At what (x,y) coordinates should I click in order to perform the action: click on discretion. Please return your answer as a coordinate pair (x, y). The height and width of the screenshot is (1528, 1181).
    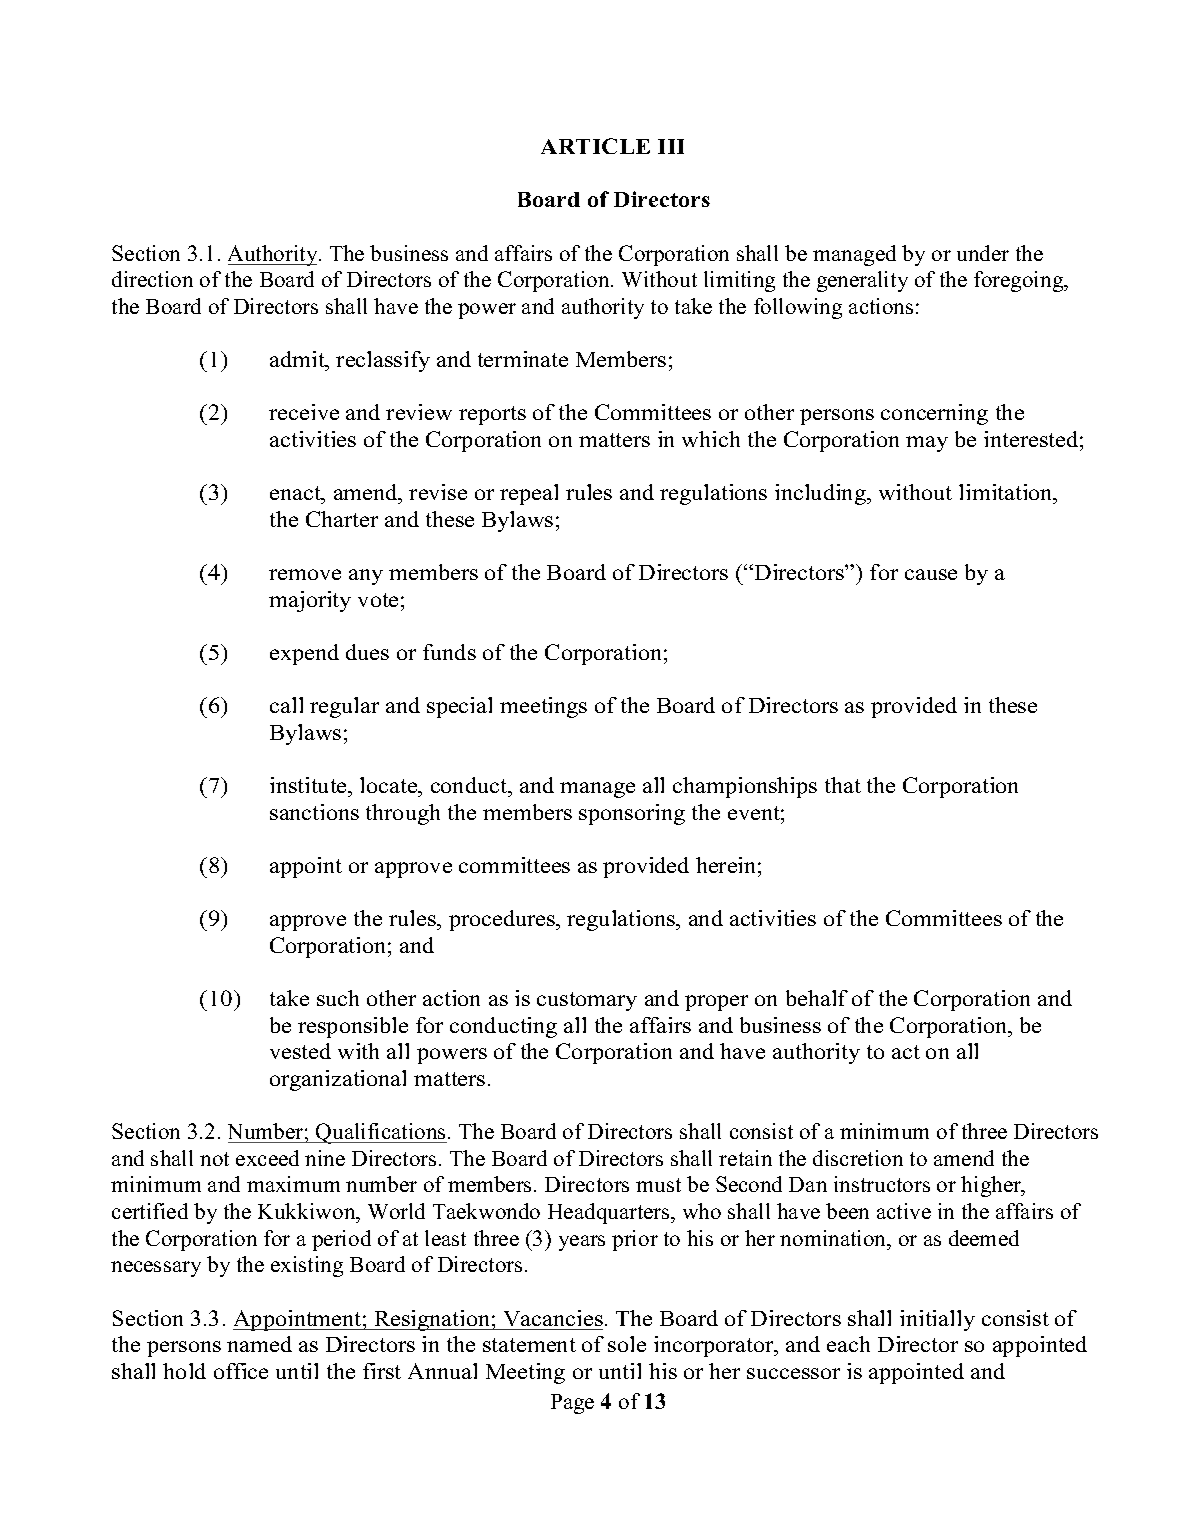
    Looking at the image, I should click on (858, 1158).
